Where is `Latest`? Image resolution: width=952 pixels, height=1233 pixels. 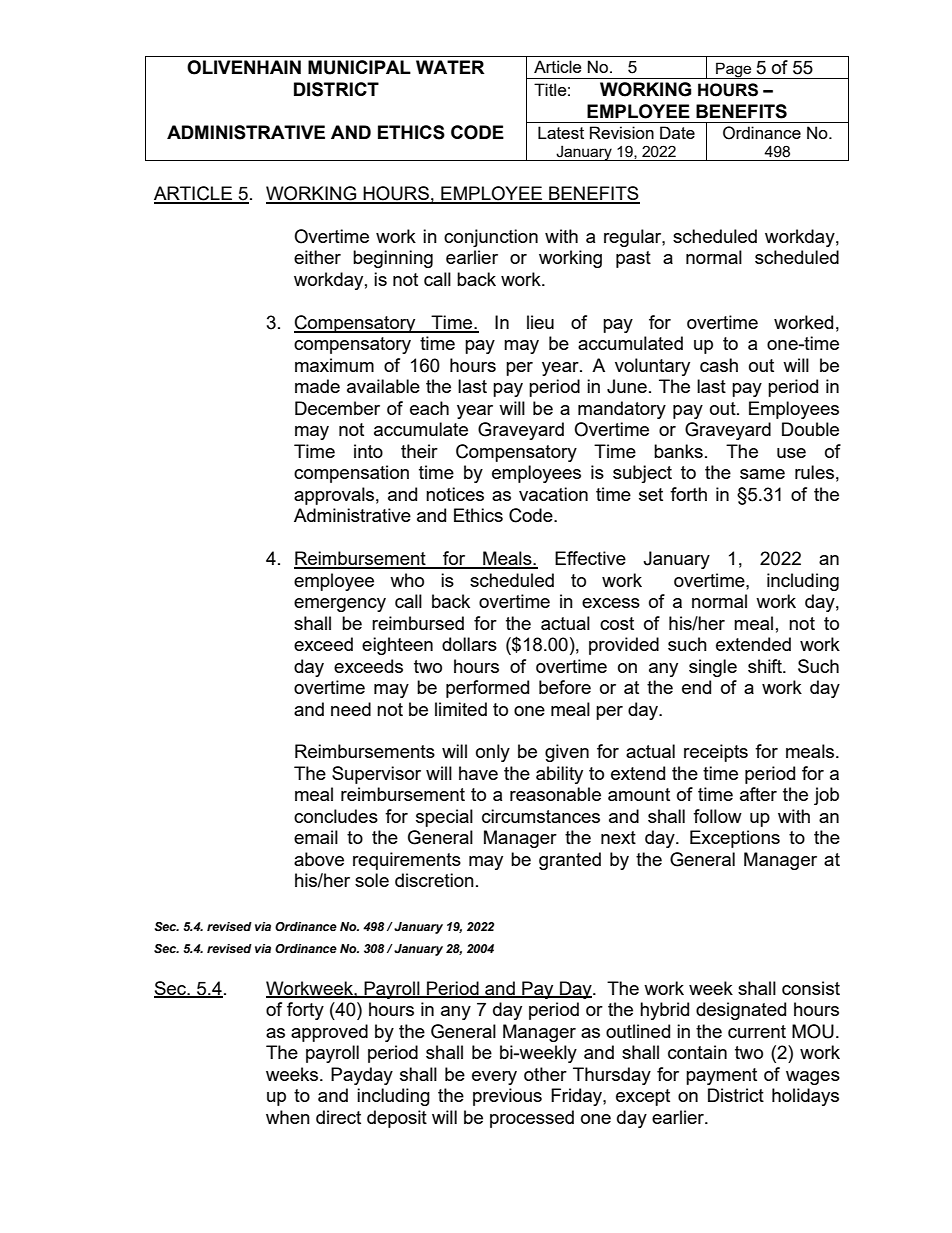 Latest is located at coordinates (561, 132).
